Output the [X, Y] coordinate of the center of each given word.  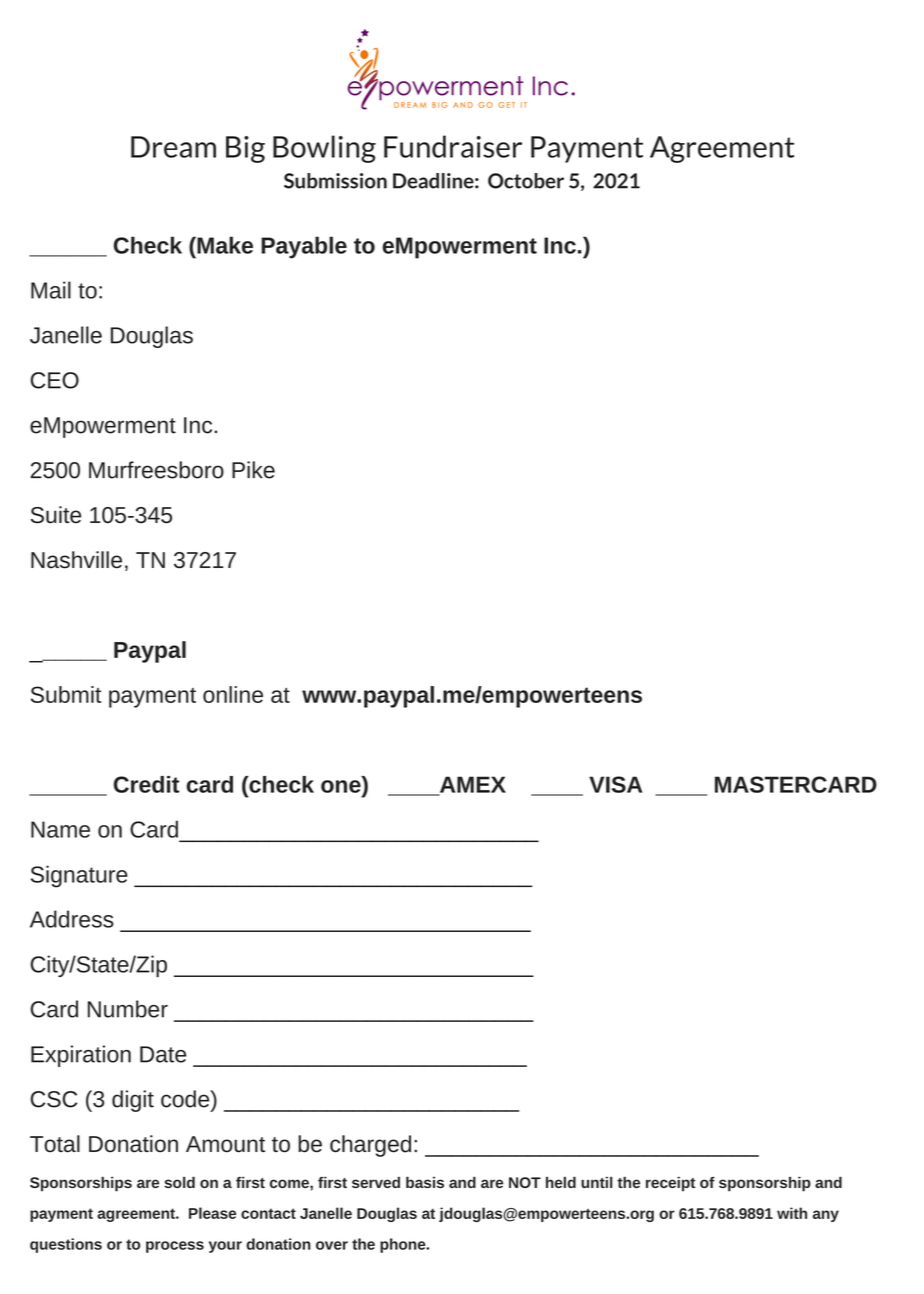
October [526, 181]
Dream [173, 147]
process [175, 1247]
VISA [615, 784]
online [233, 694]
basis [425, 1182]
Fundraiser [453, 146]
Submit [66, 694]
